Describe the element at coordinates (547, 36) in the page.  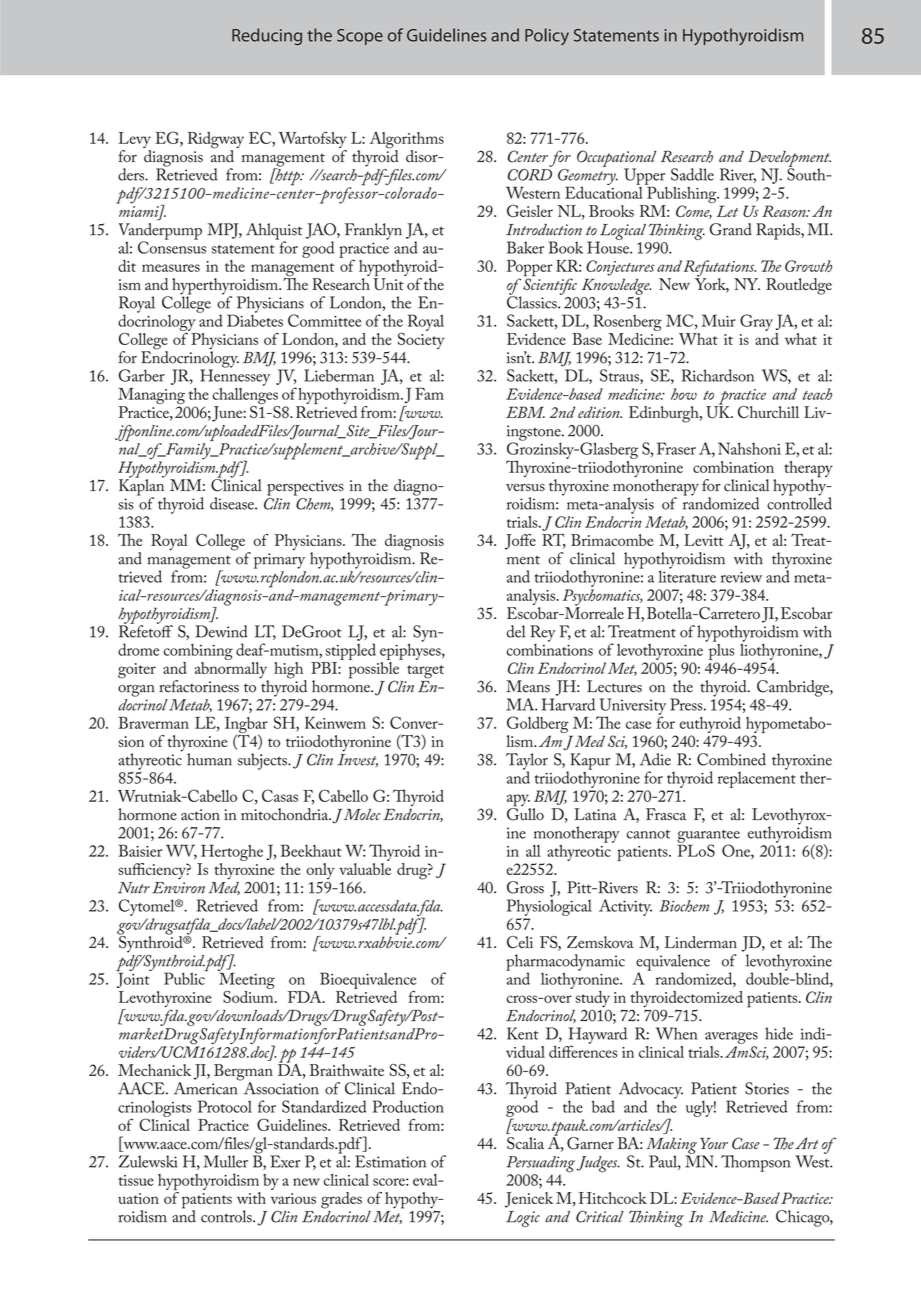
I see `Policy` at that location.
